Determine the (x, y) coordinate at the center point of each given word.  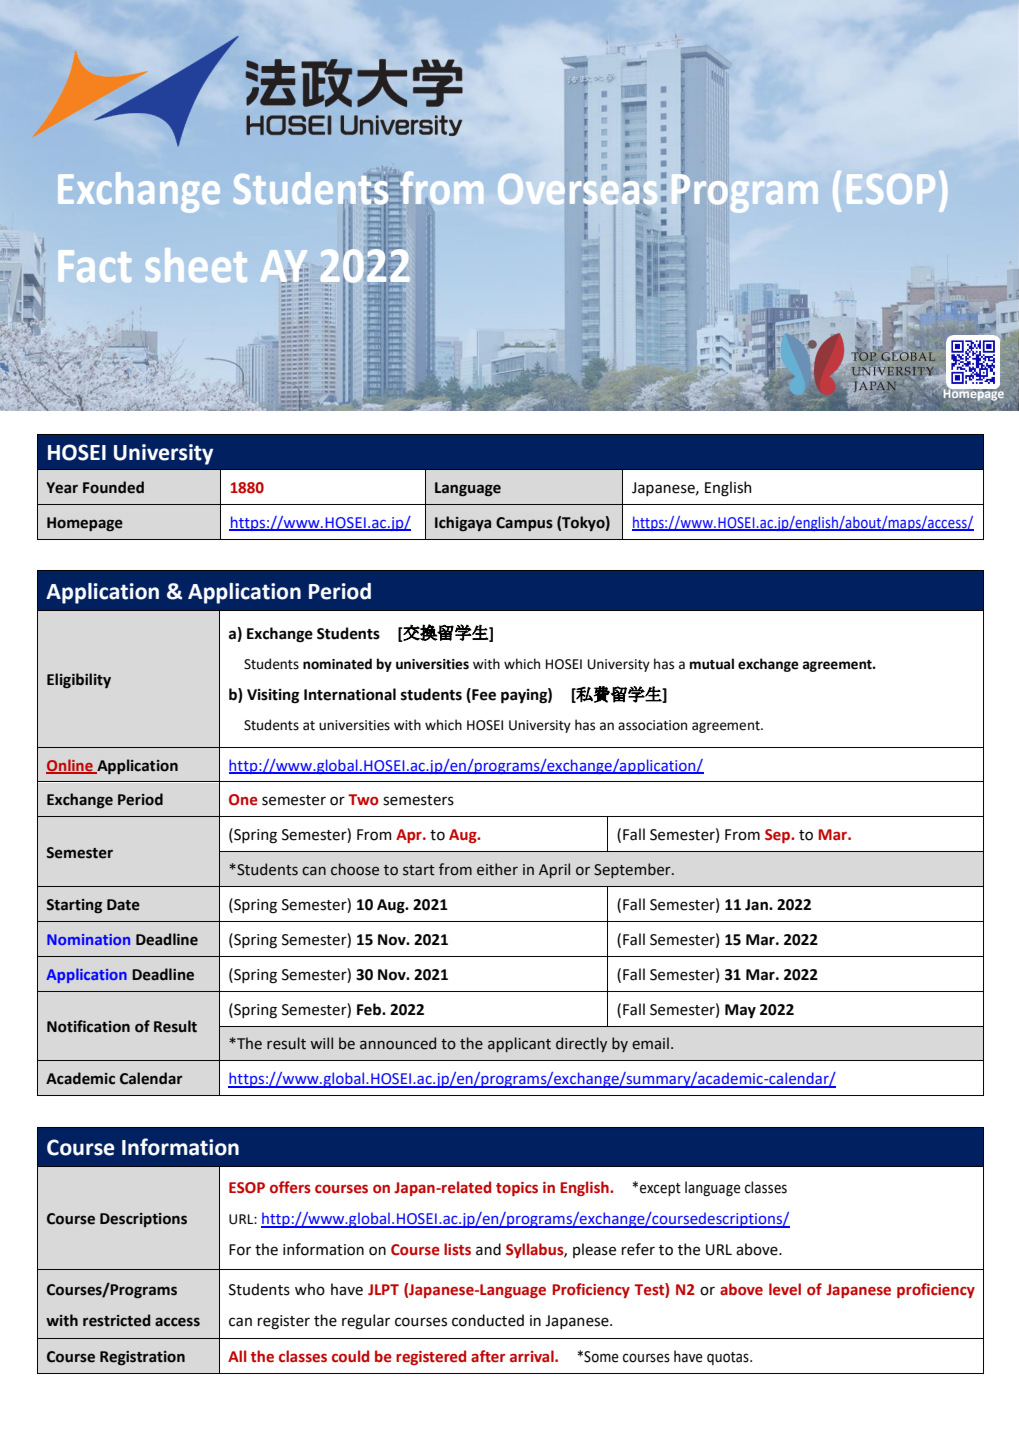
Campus (524, 524)
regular (366, 1322)
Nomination (88, 939)
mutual (712, 664)
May (740, 1011)
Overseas (578, 188)
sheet (196, 265)
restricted (116, 1320)
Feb (370, 1009)
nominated (337, 664)
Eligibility (79, 680)
